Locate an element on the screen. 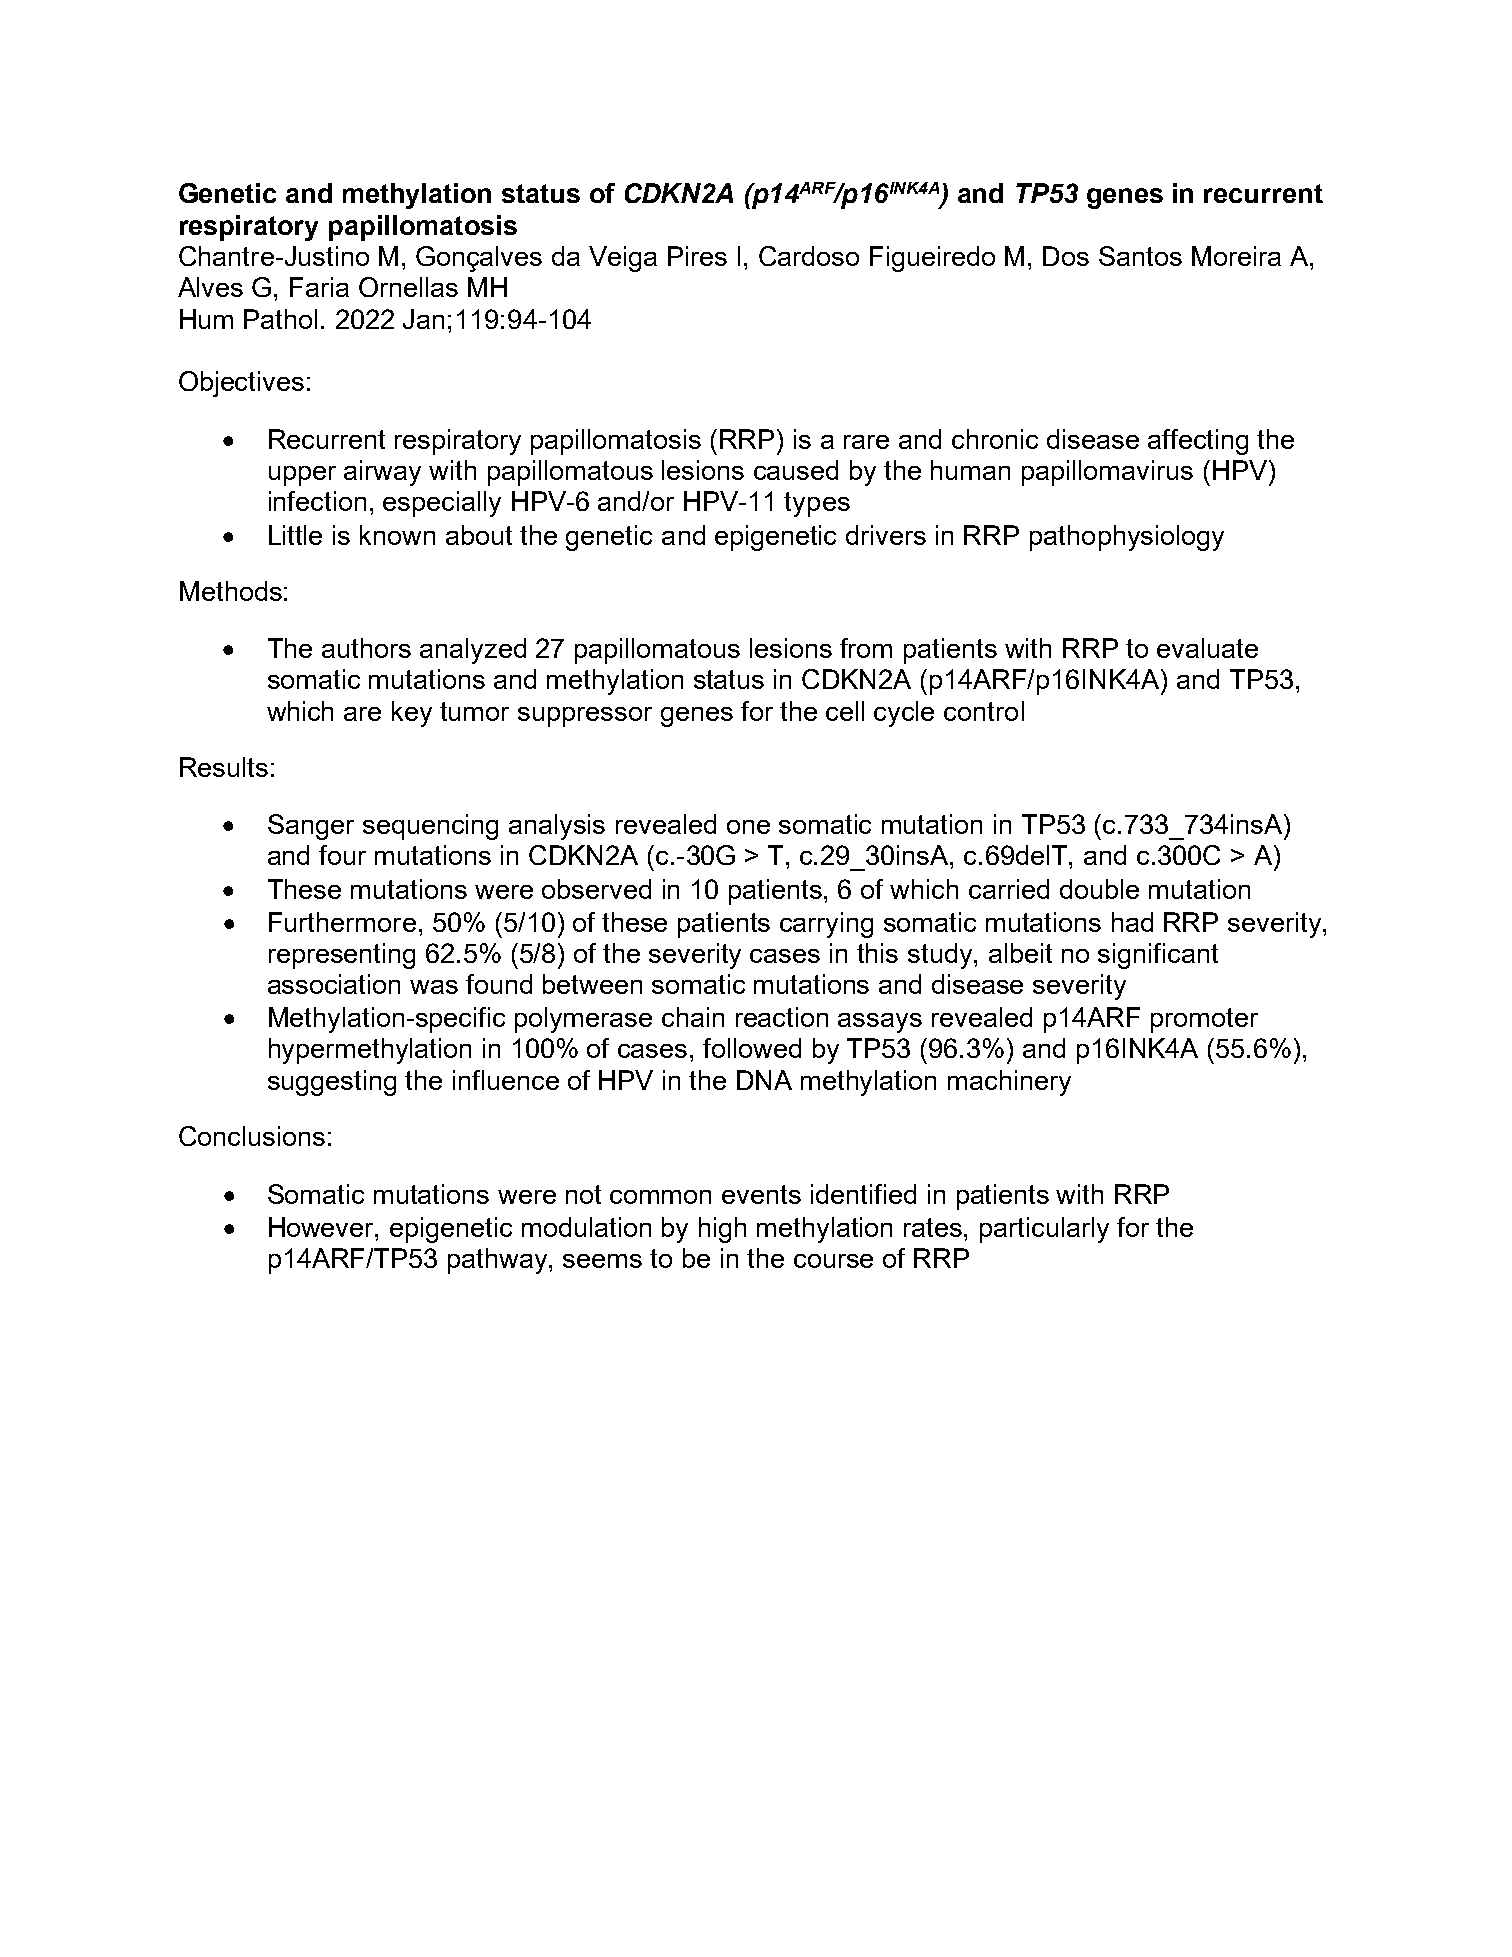  Santos is located at coordinates (1140, 256).
